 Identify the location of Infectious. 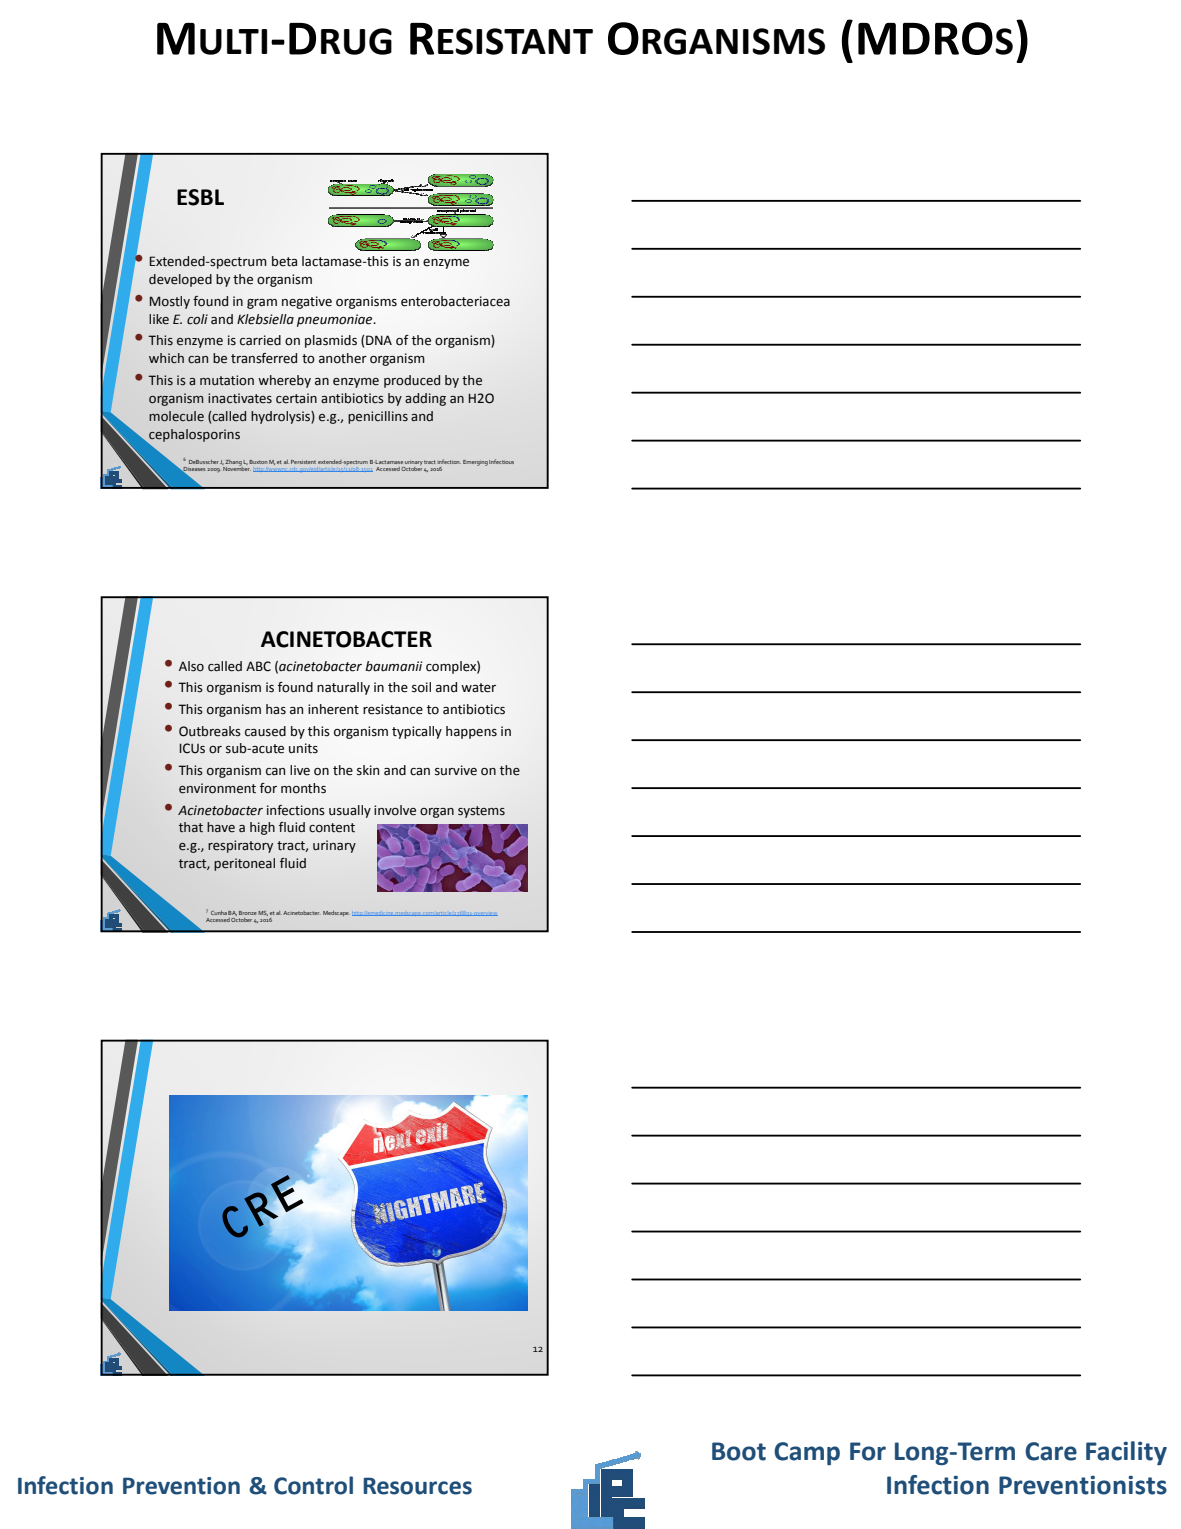
(501, 461).
